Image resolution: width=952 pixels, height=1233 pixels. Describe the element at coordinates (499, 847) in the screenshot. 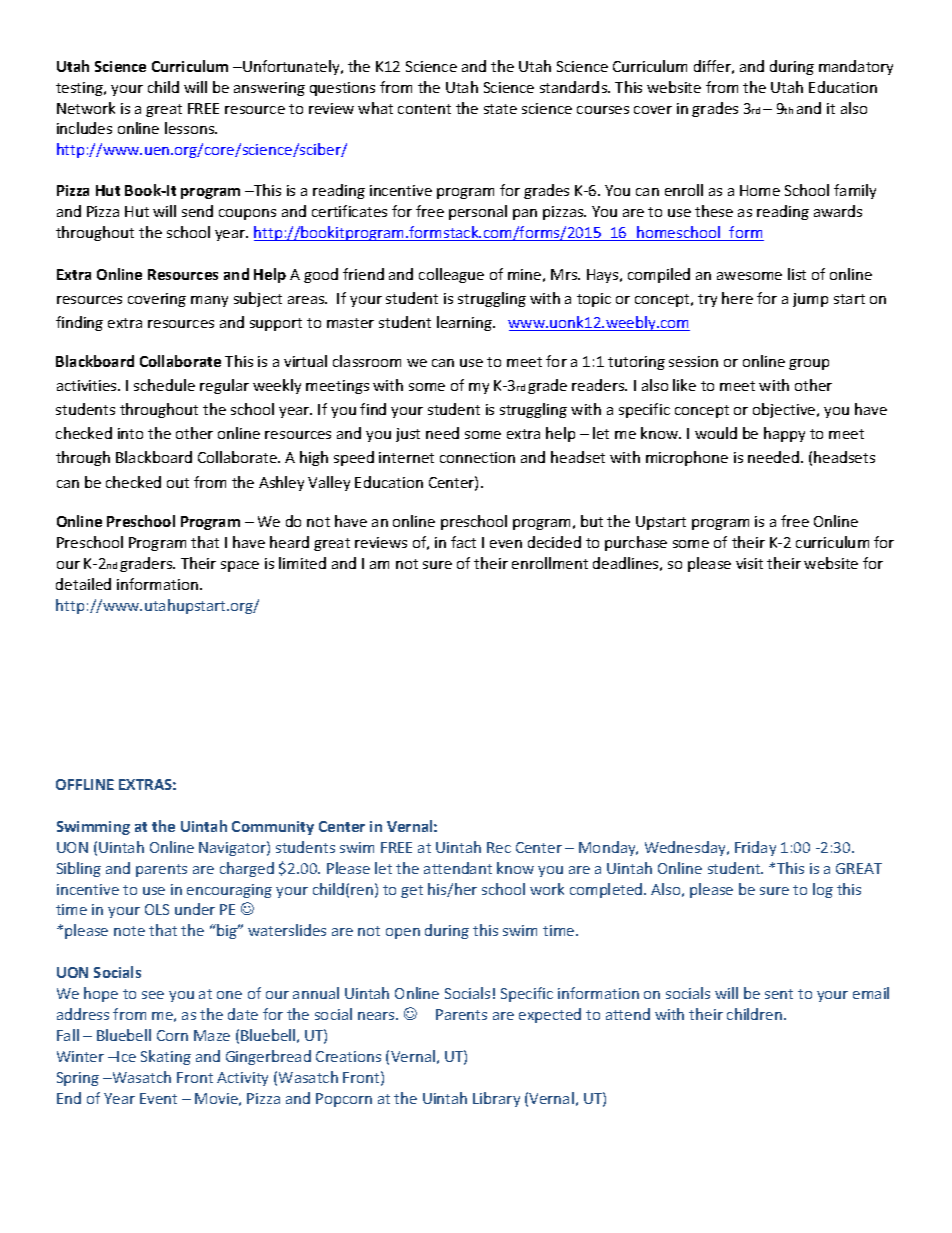

I see `Rec` at that location.
